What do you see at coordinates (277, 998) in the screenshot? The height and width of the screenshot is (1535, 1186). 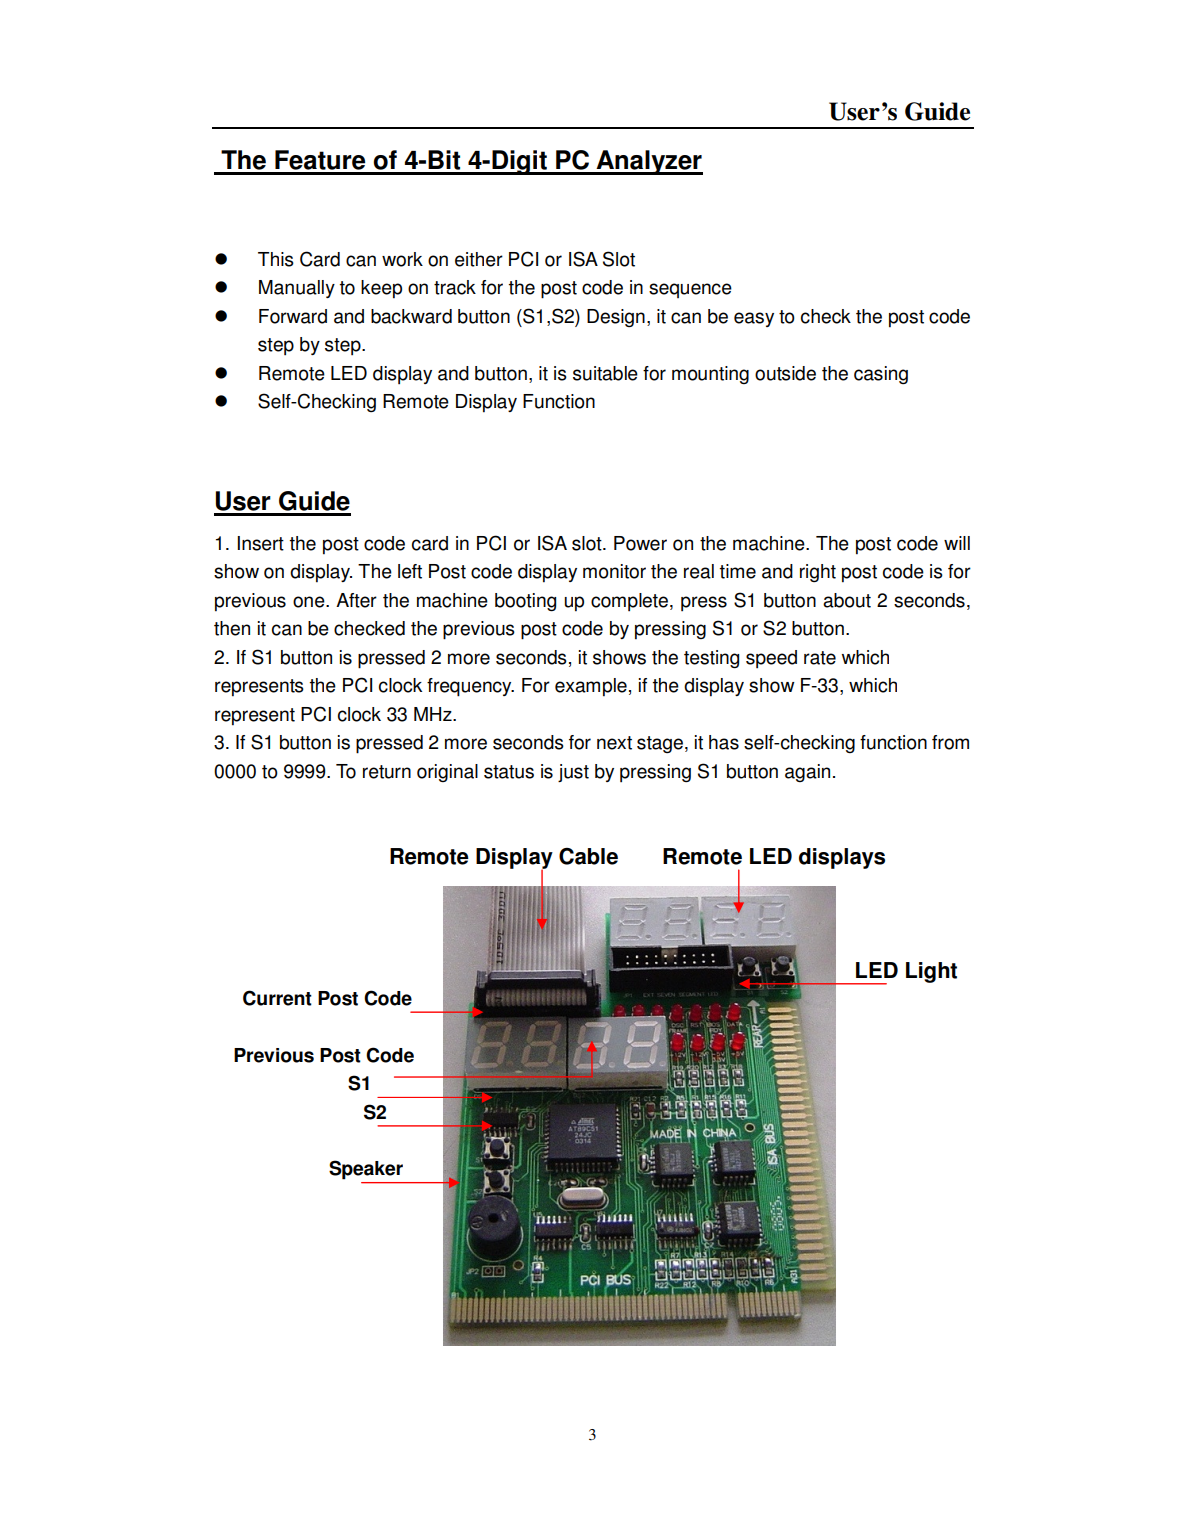 I see `Current` at bounding box center [277, 998].
